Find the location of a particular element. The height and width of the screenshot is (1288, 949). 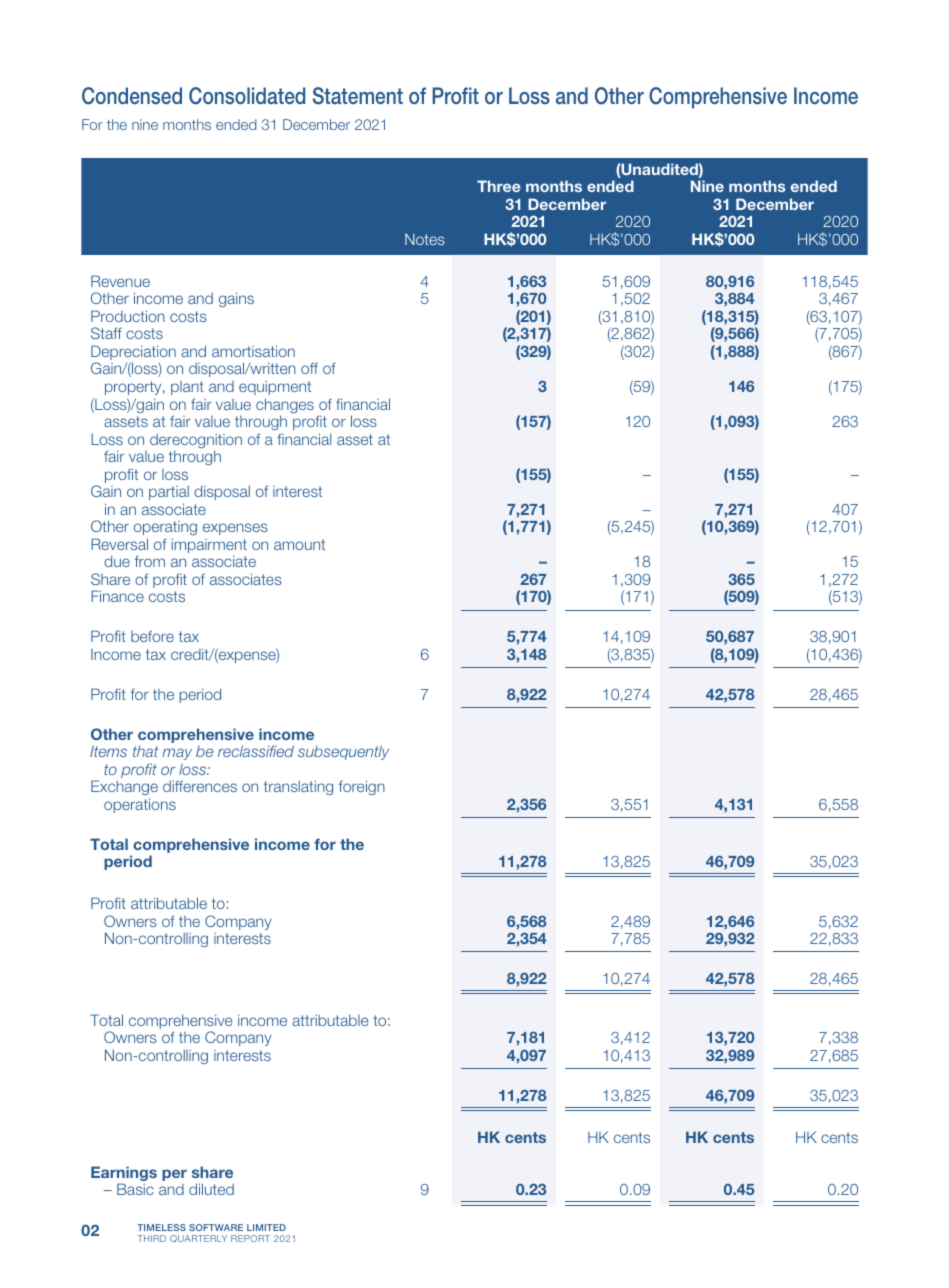

Statement is located at coordinates (358, 96).
